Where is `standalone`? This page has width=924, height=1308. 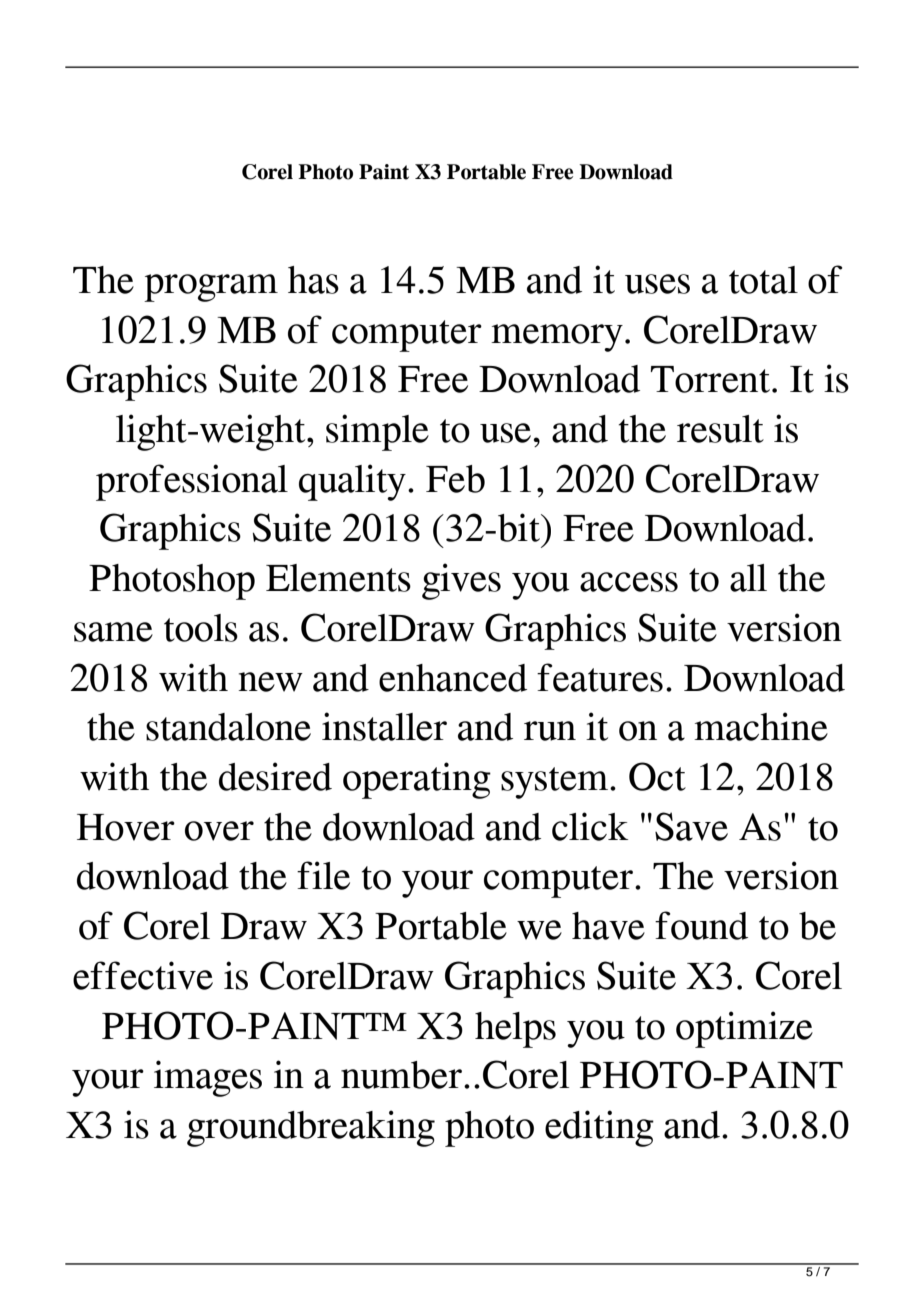 standalone is located at coordinates (228, 727).
